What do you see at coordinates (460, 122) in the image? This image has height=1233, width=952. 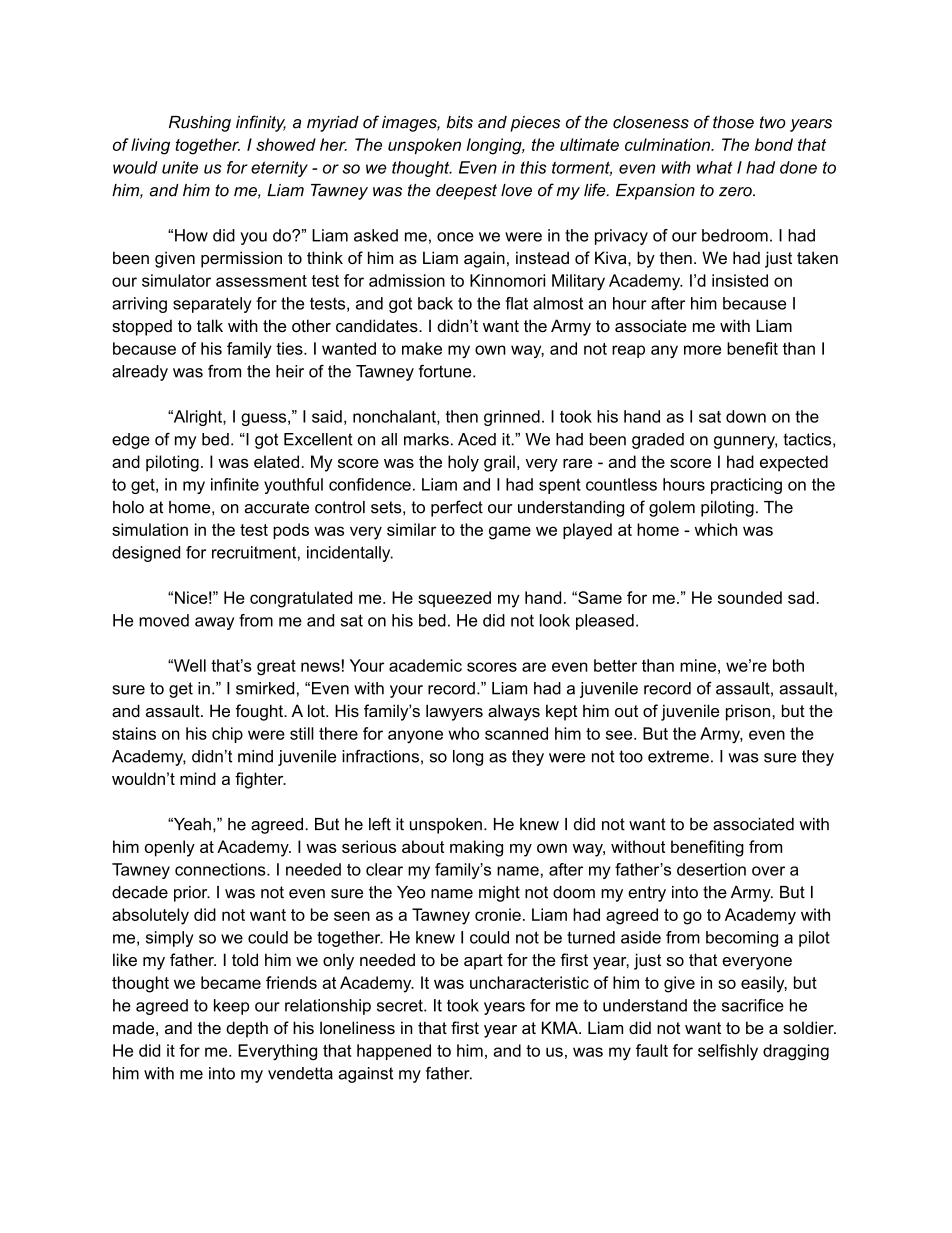 I see `bits` at bounding box center [460, 122].
